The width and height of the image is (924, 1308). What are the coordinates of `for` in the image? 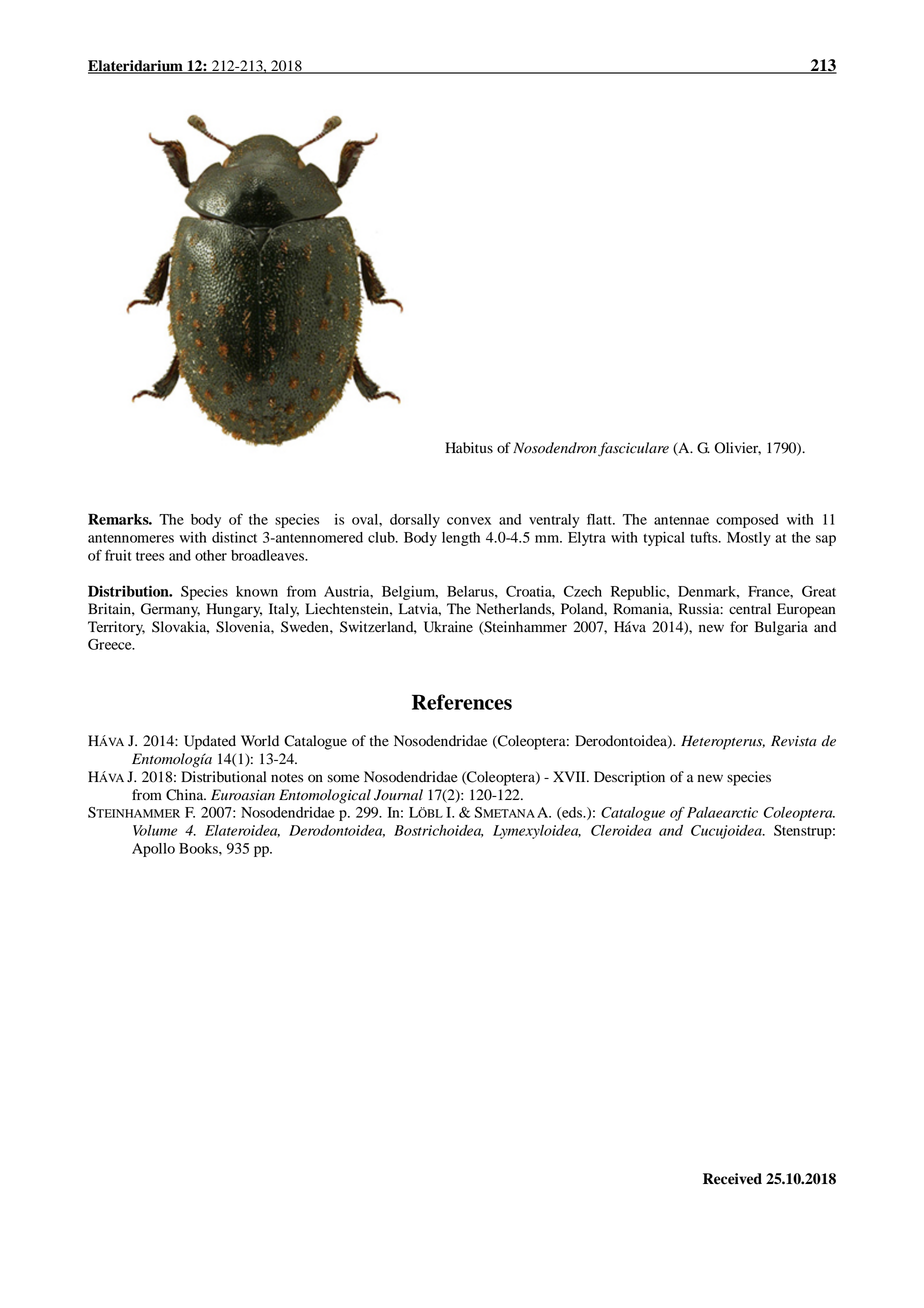 It's located at (739, 627).
